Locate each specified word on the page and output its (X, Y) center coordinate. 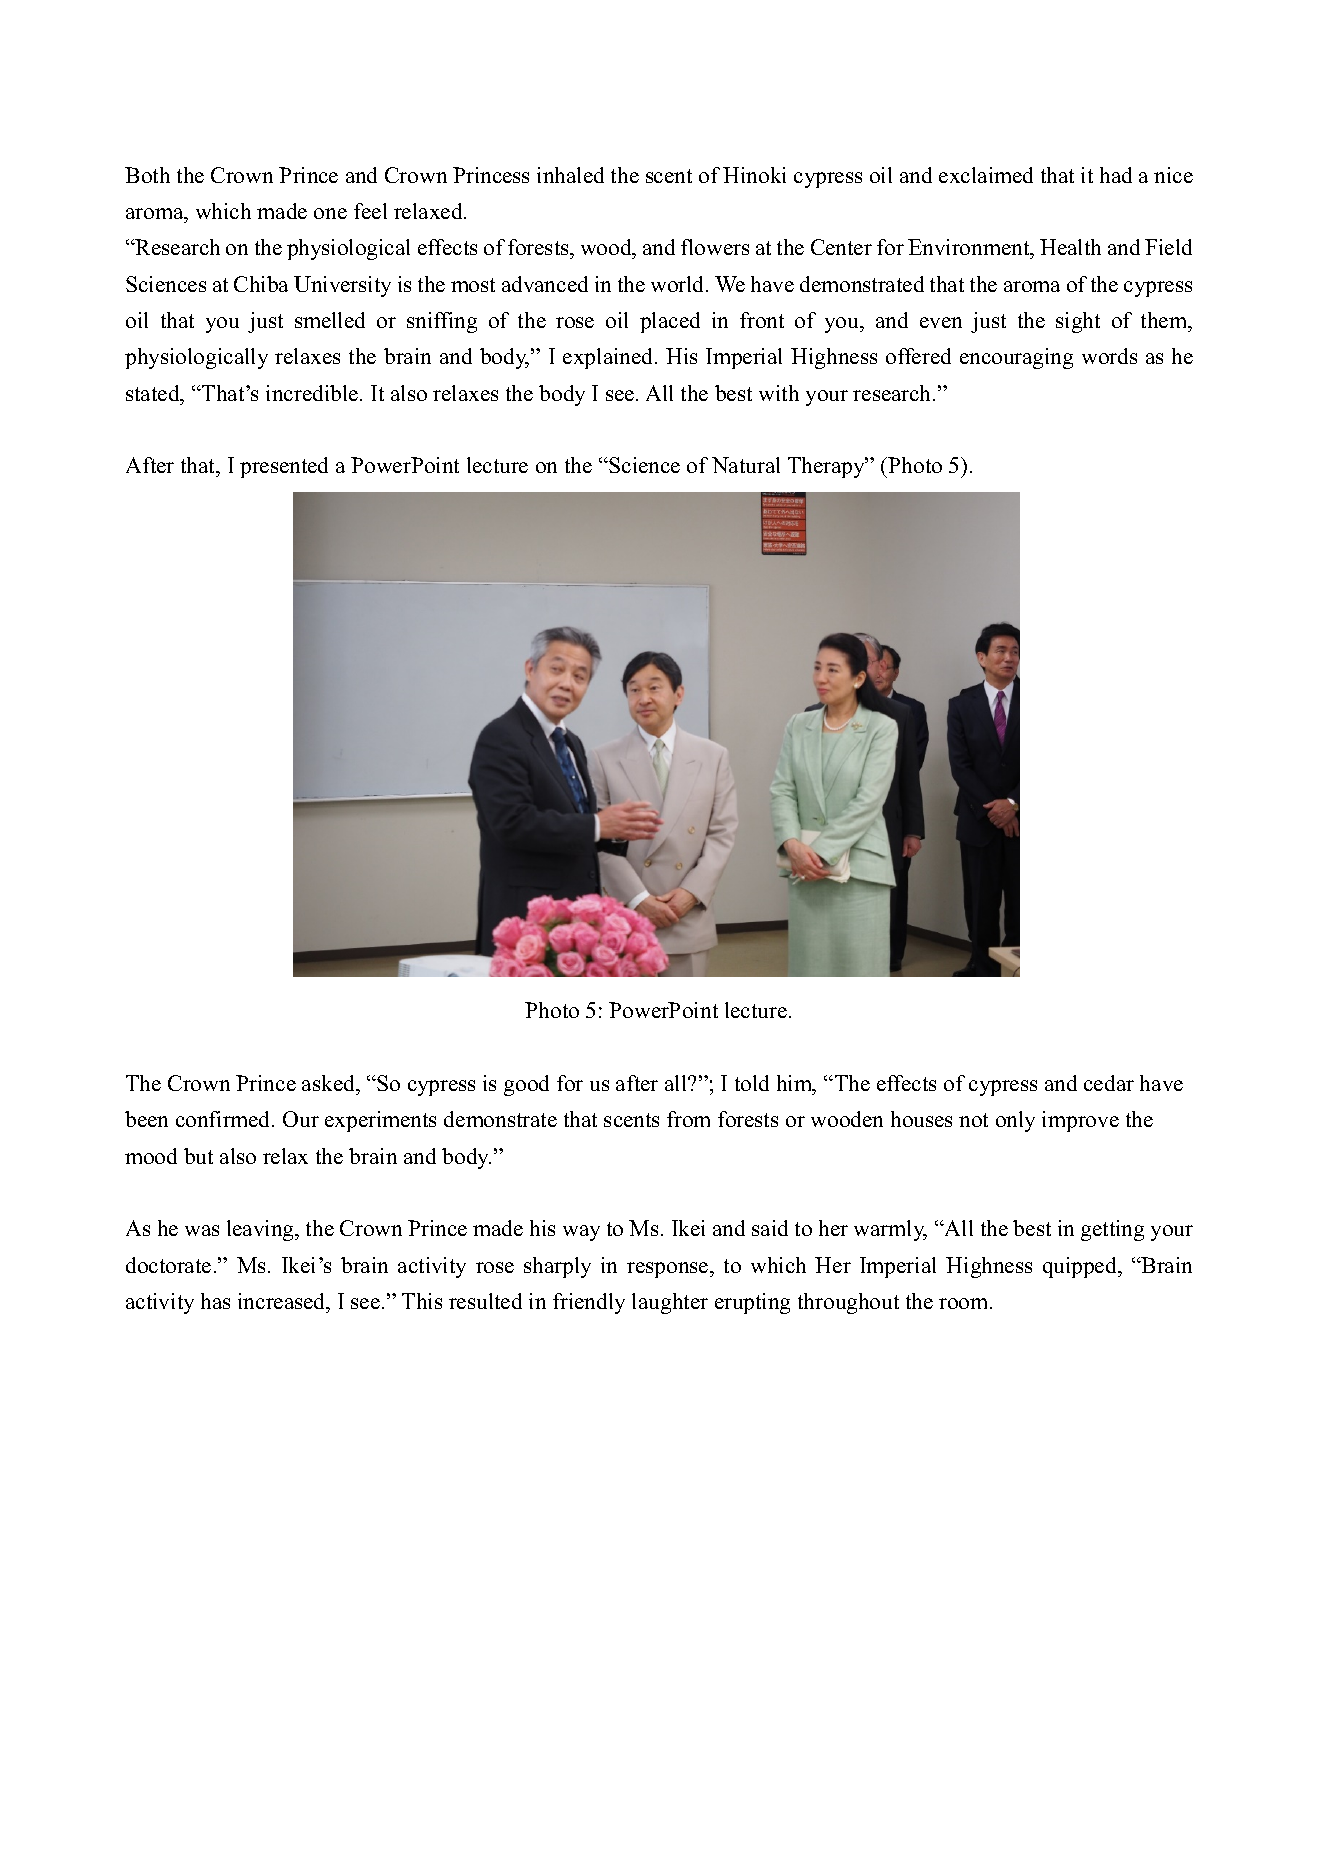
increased (283, 1301)
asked (330, 1083)
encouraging (1016, 358)
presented (284, 467)
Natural (746, 465)
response (669, 1270)
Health (1070, 247)
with (779, 393)
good (526, 1085)
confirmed (224, 1119)
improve (1080, 1121)
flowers (715, 247)
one (330, 213)
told (752, 1083)
